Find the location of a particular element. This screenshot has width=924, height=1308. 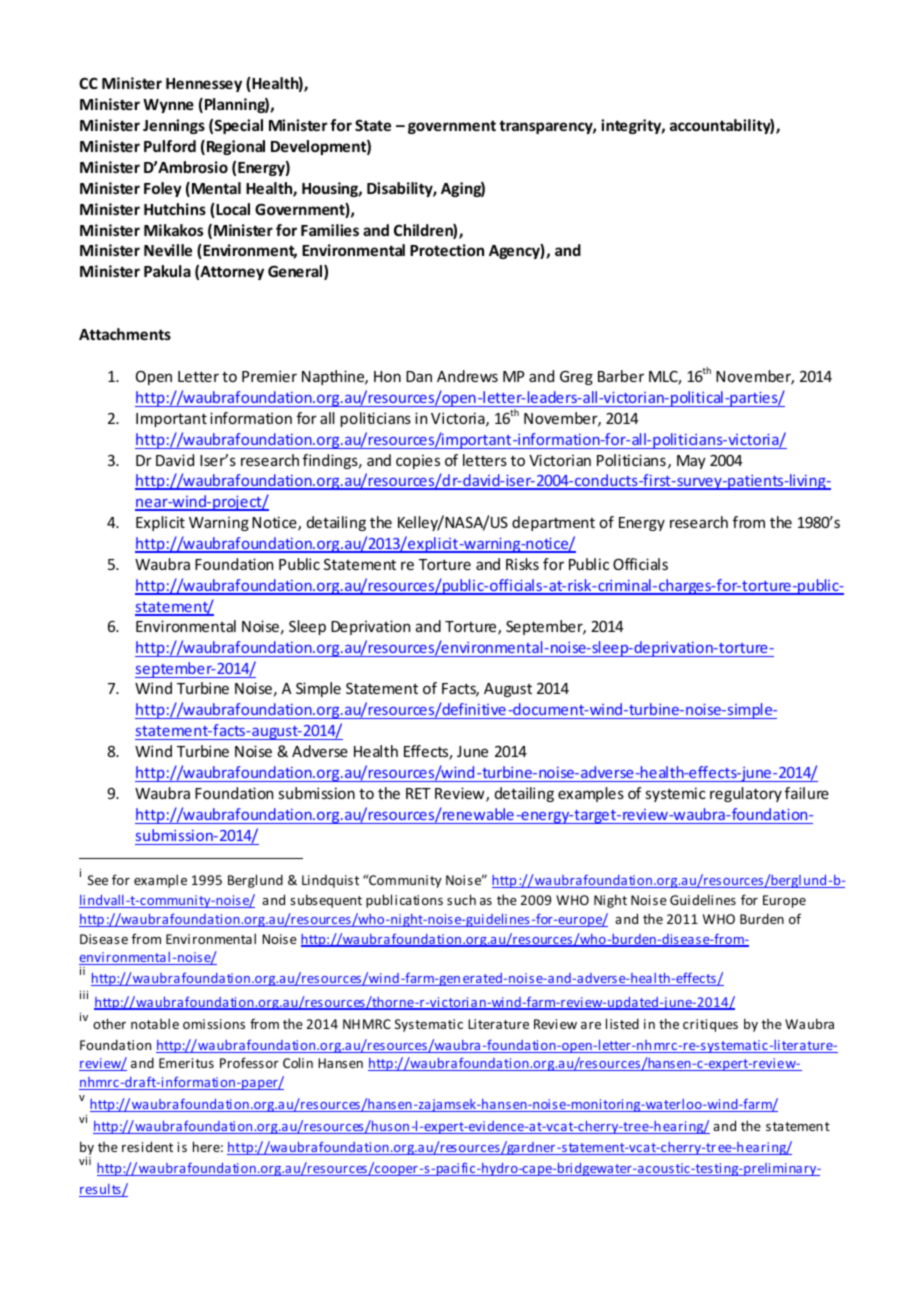

Barber is located at coordinates (621, 376).
